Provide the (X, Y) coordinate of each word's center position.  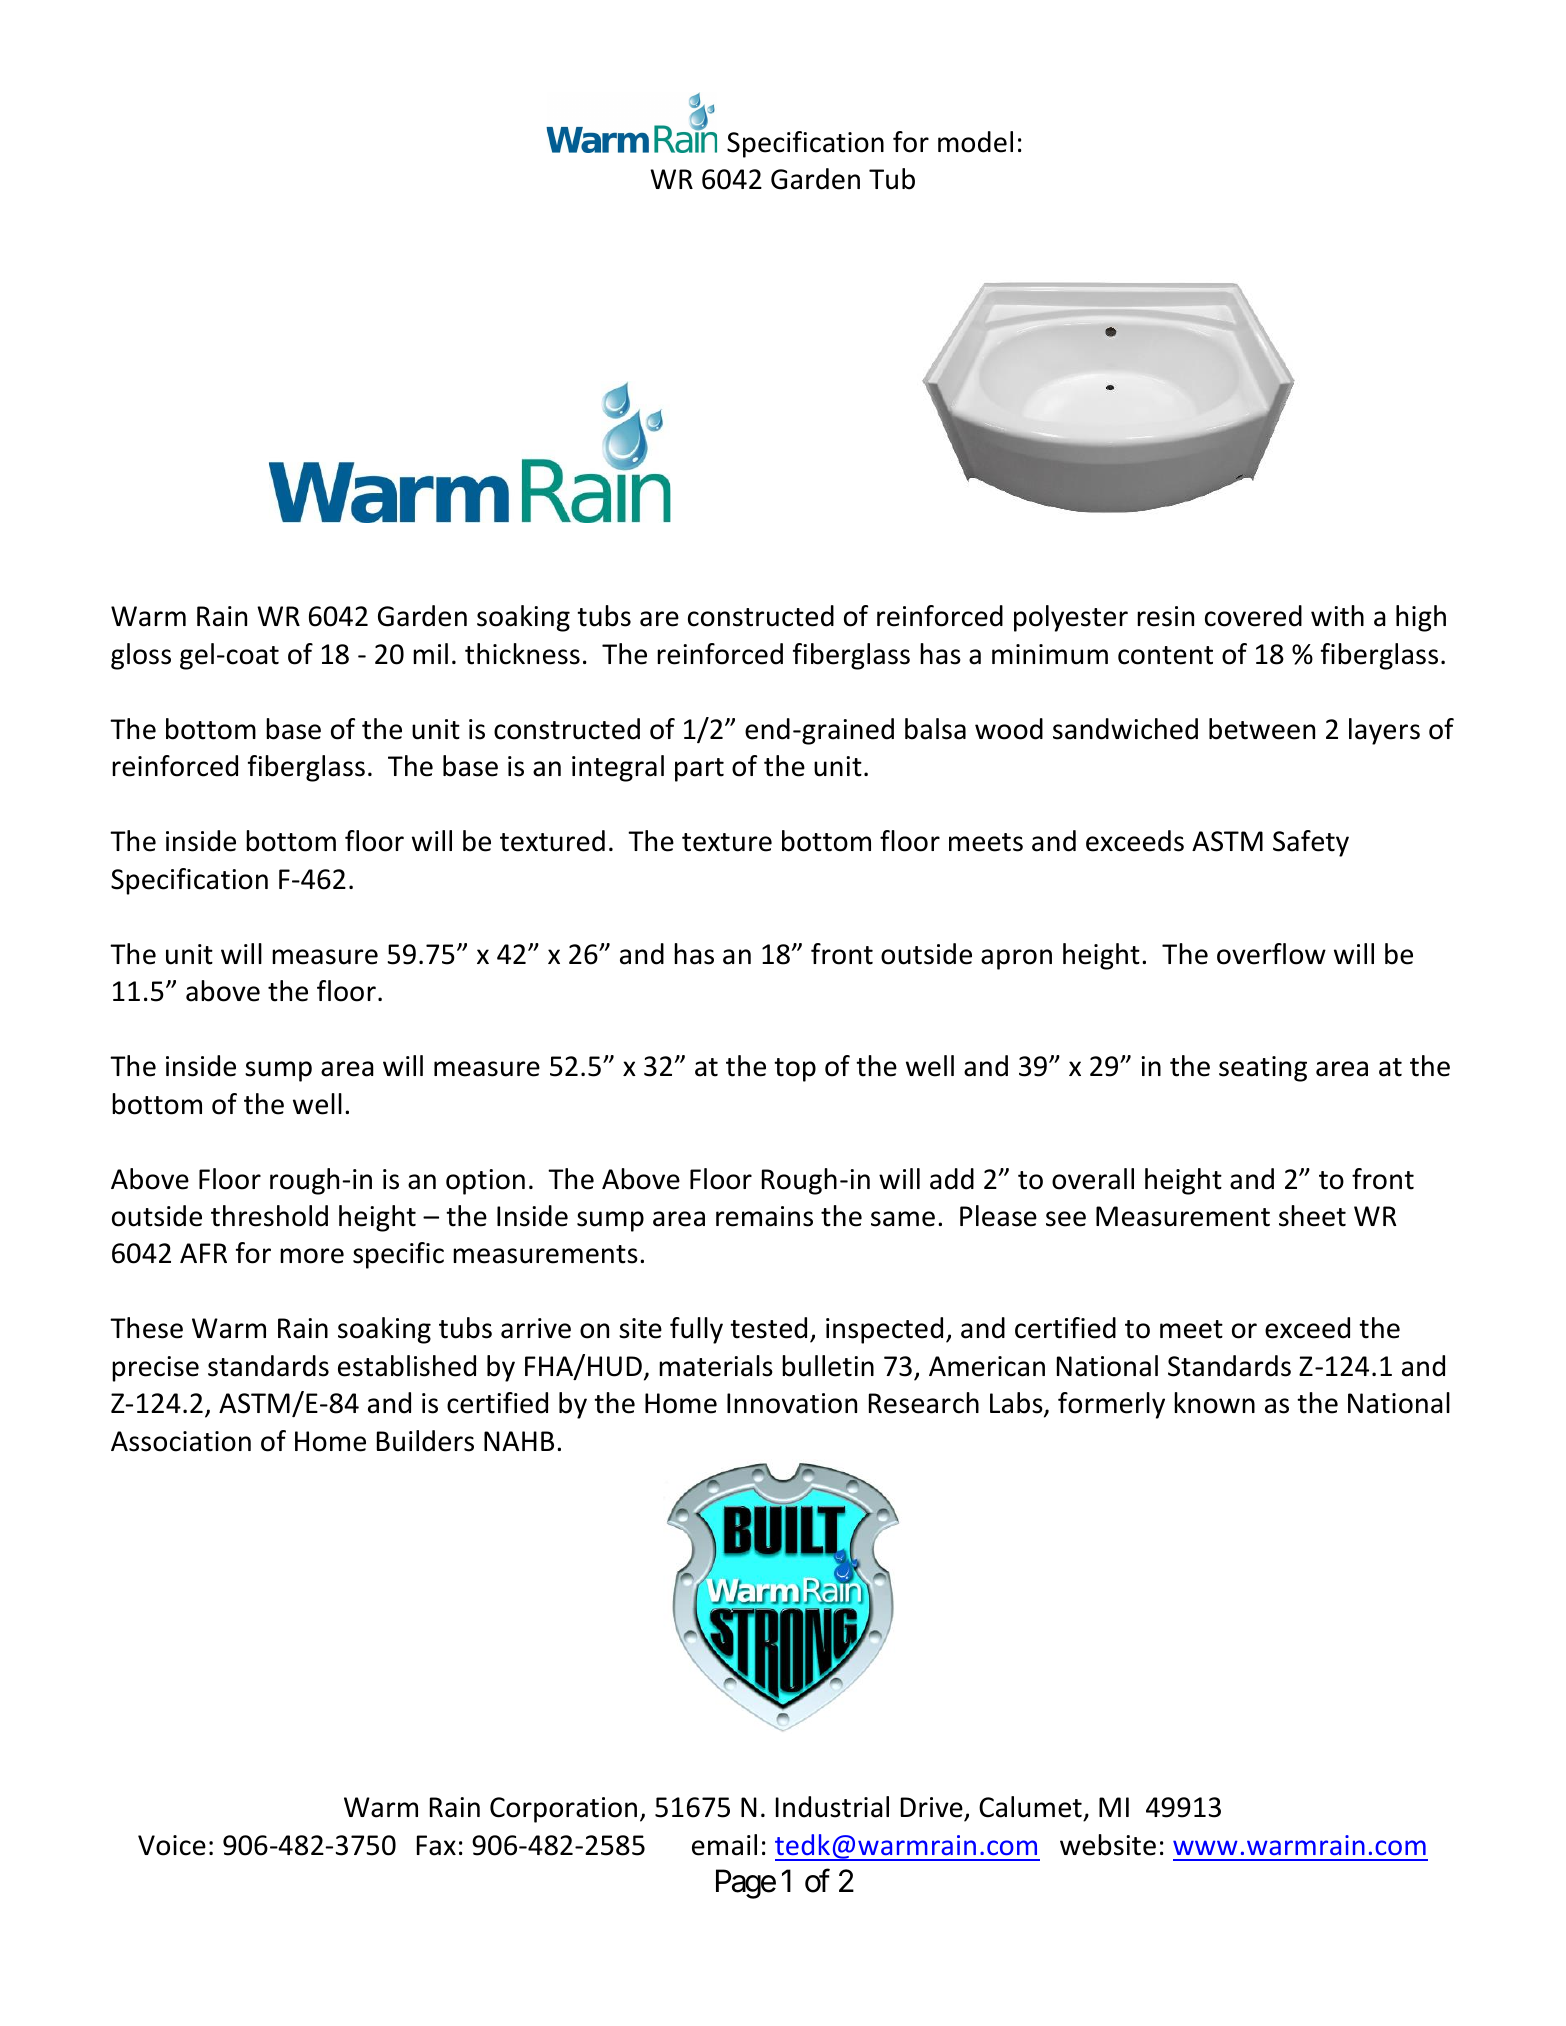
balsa (935, 729)
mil (430, 653)
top (795, 1070)
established (407, 1366)
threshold (269, 1216)
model (975, 142)
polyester (1071, 618)
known (1214, 1403)
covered (1253, 616)
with (1337, 616)
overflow (1271, 954)
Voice (172, 1845)
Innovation (792, 1403)
